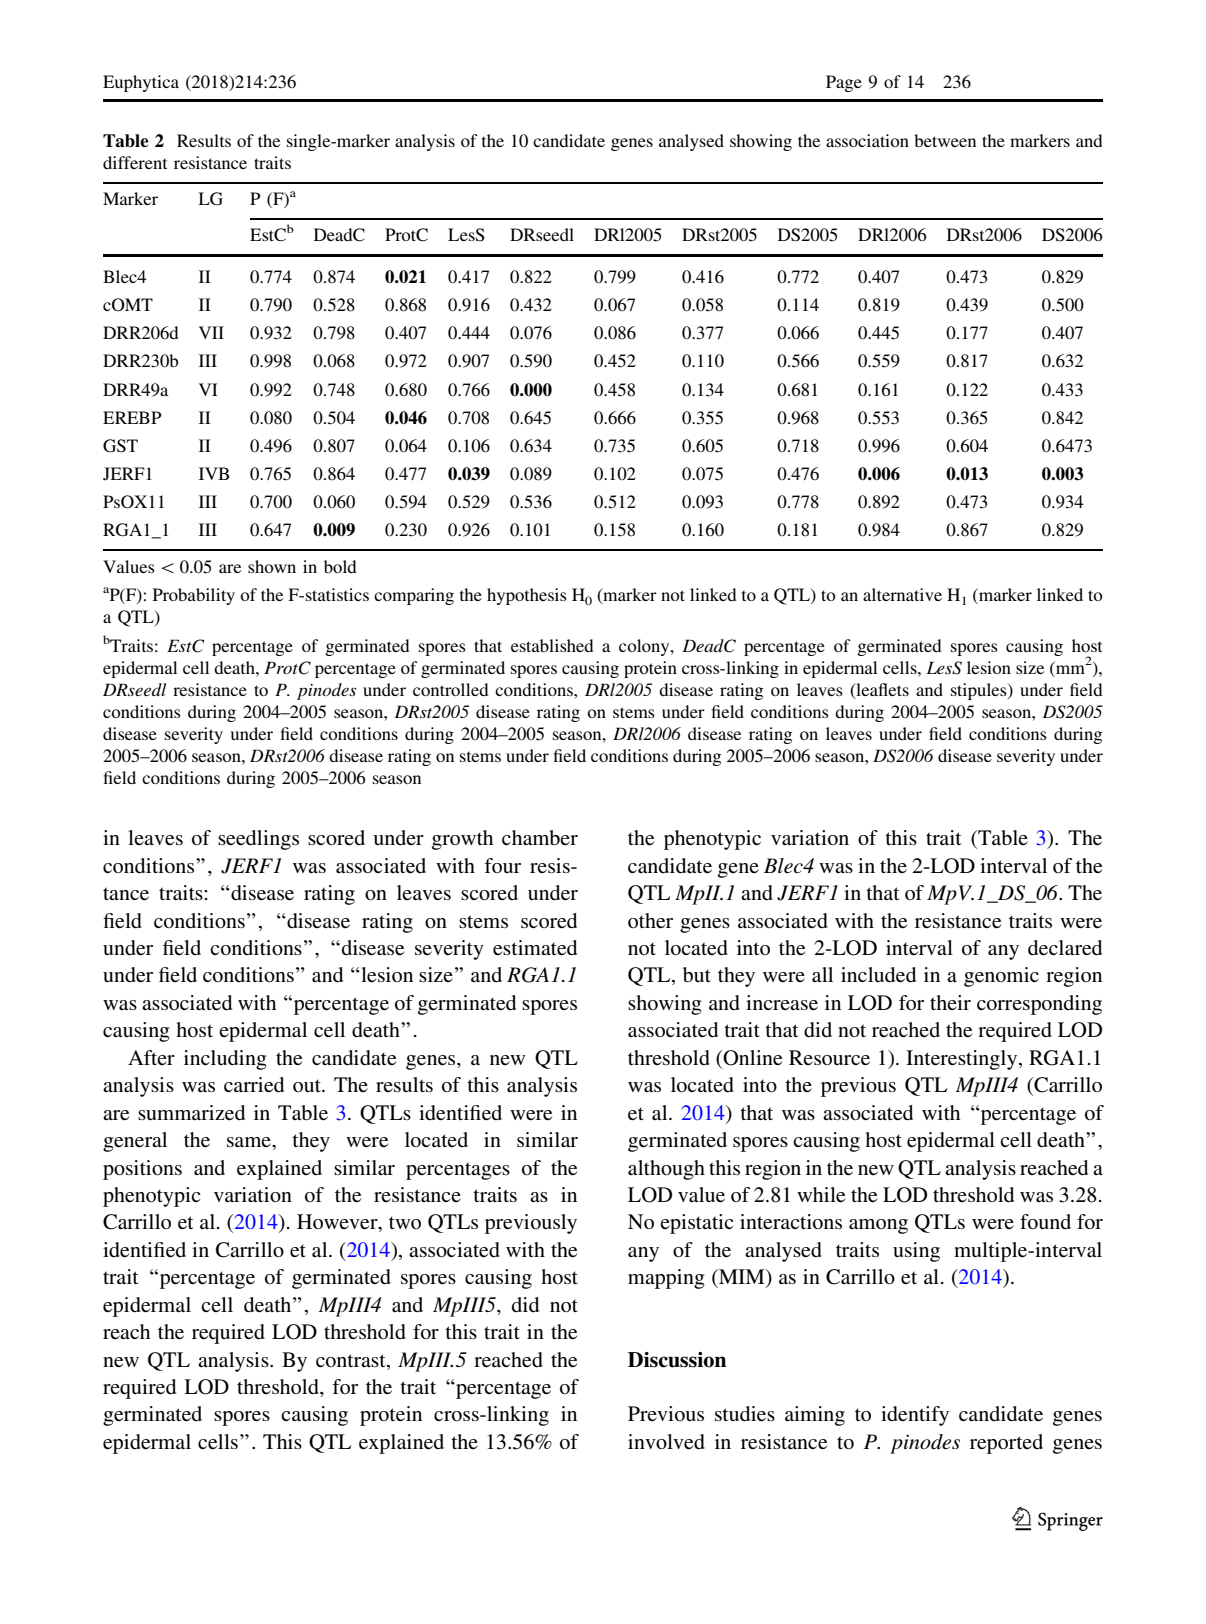 The image size is (1206, 1624). What do you see at coordinates (135, 162) in the image?
I see `different` at bounding box center [135, 162].
